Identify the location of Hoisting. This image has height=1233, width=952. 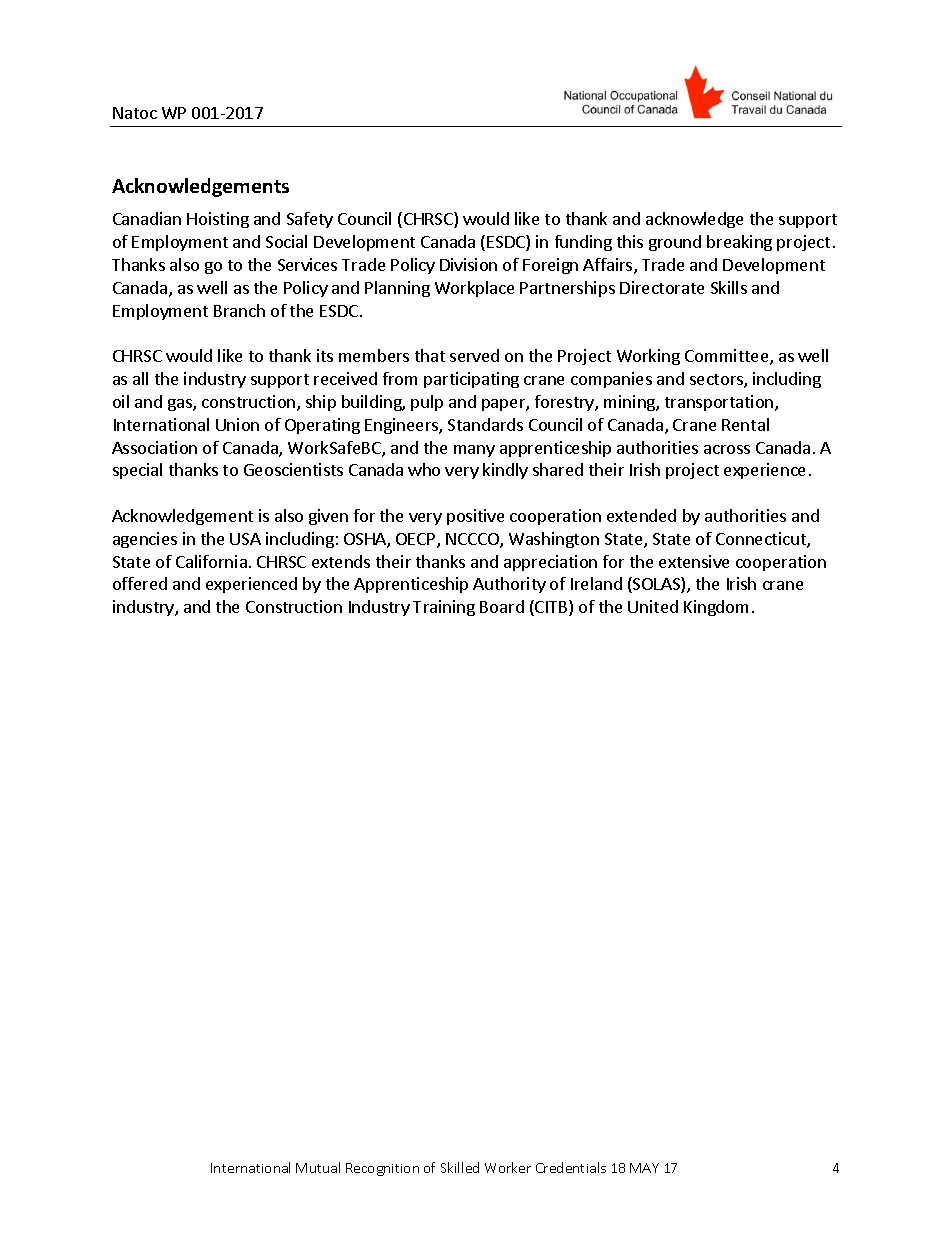
(218, 220).
